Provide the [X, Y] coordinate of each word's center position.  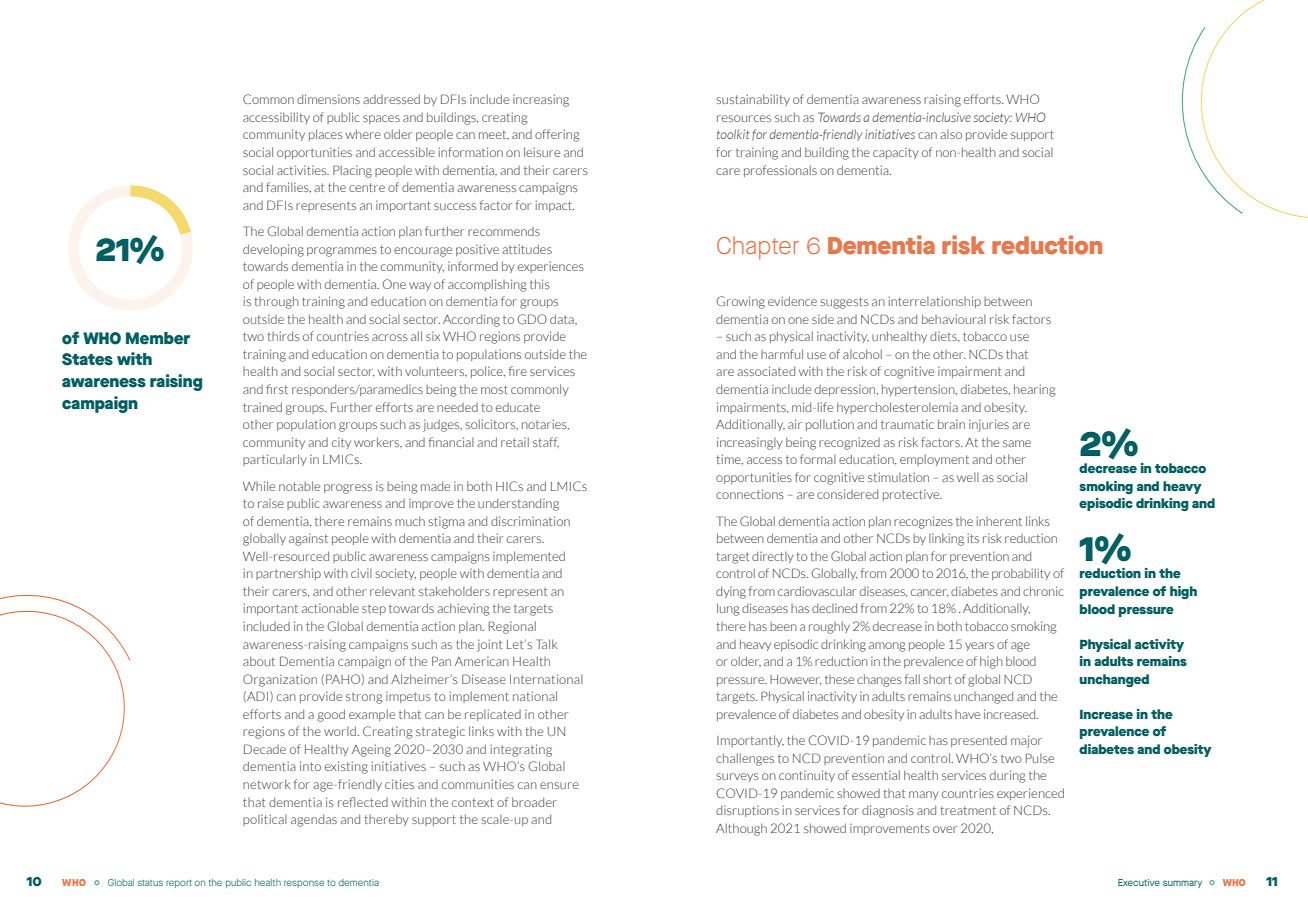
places [326, 135]
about [259, 661]
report [179, 884]
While [259, 486]
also [951, 134]
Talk [546, 644]
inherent [999, 521]
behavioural [954, 319]
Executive [1139, 882]
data [563, 319]
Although [741, 829]
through [276, 302]
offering [557, 135]
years [979, 646]
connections [750, 494]
